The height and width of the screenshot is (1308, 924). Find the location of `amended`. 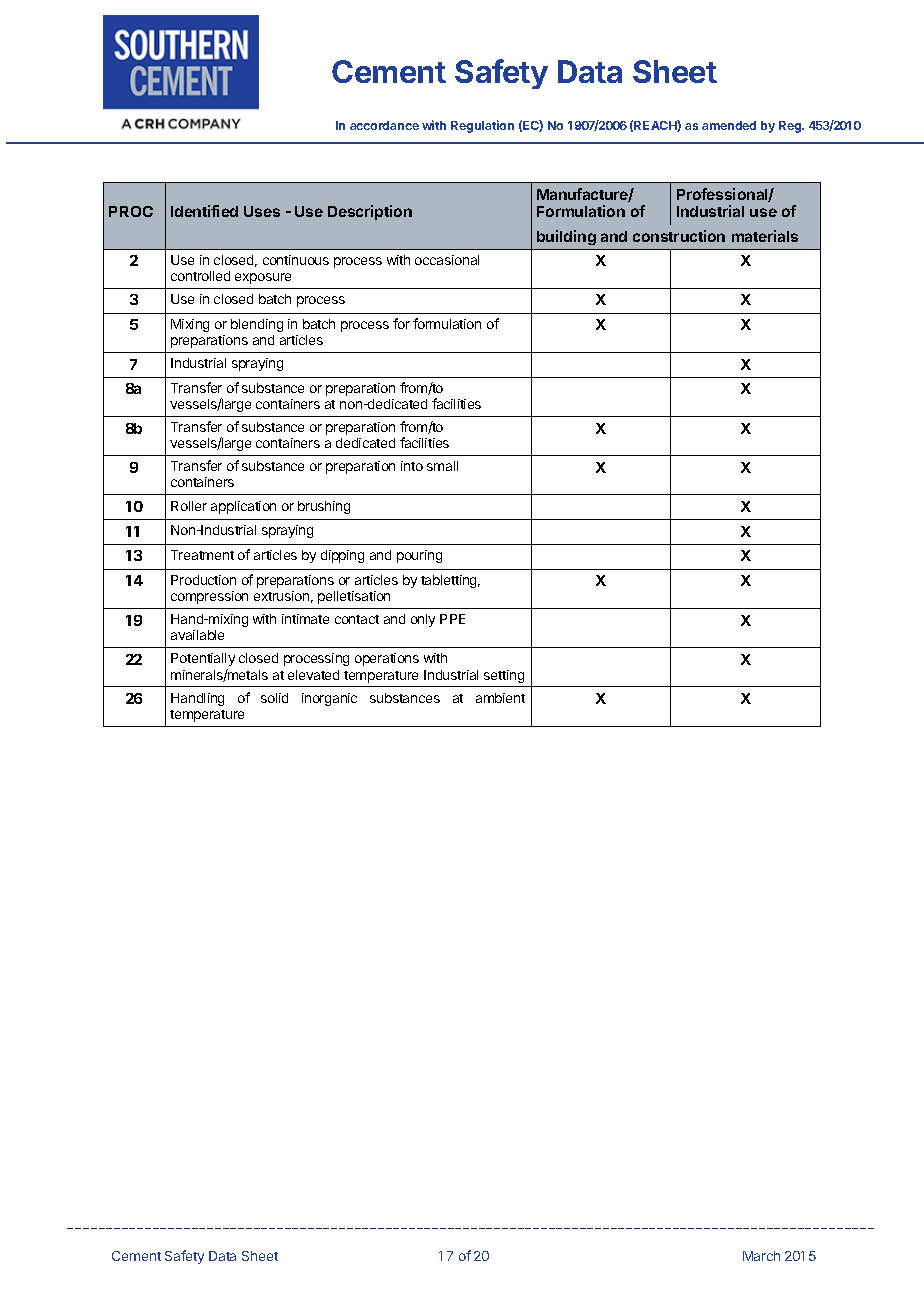

amended is located at coordinates (729, 125).
